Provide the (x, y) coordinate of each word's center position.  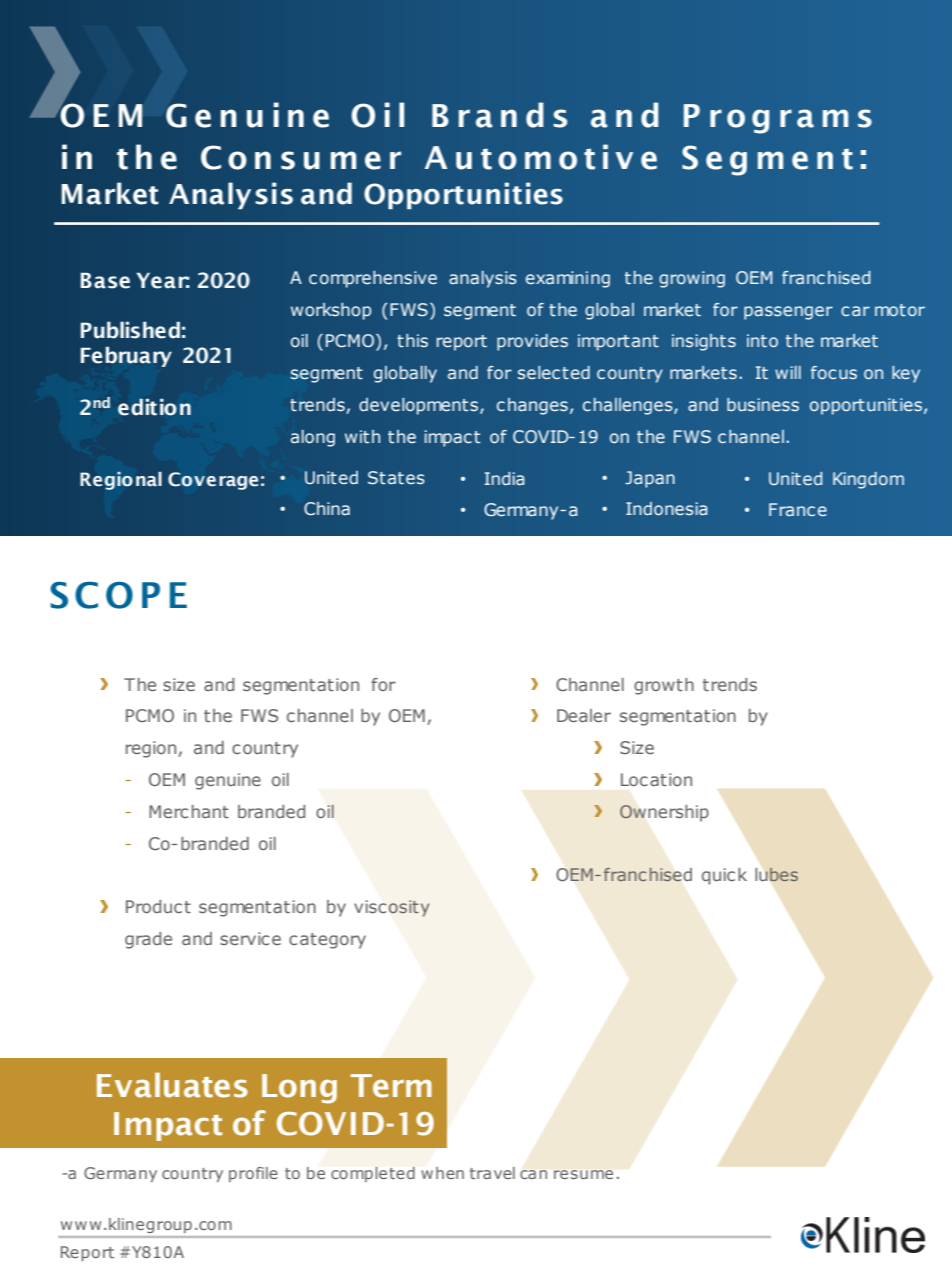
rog (740, 121)
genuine (228, 781)
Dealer (584, 715)
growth (664, 686)
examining (568, 279)
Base (105, 280)
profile (253, 1174)
